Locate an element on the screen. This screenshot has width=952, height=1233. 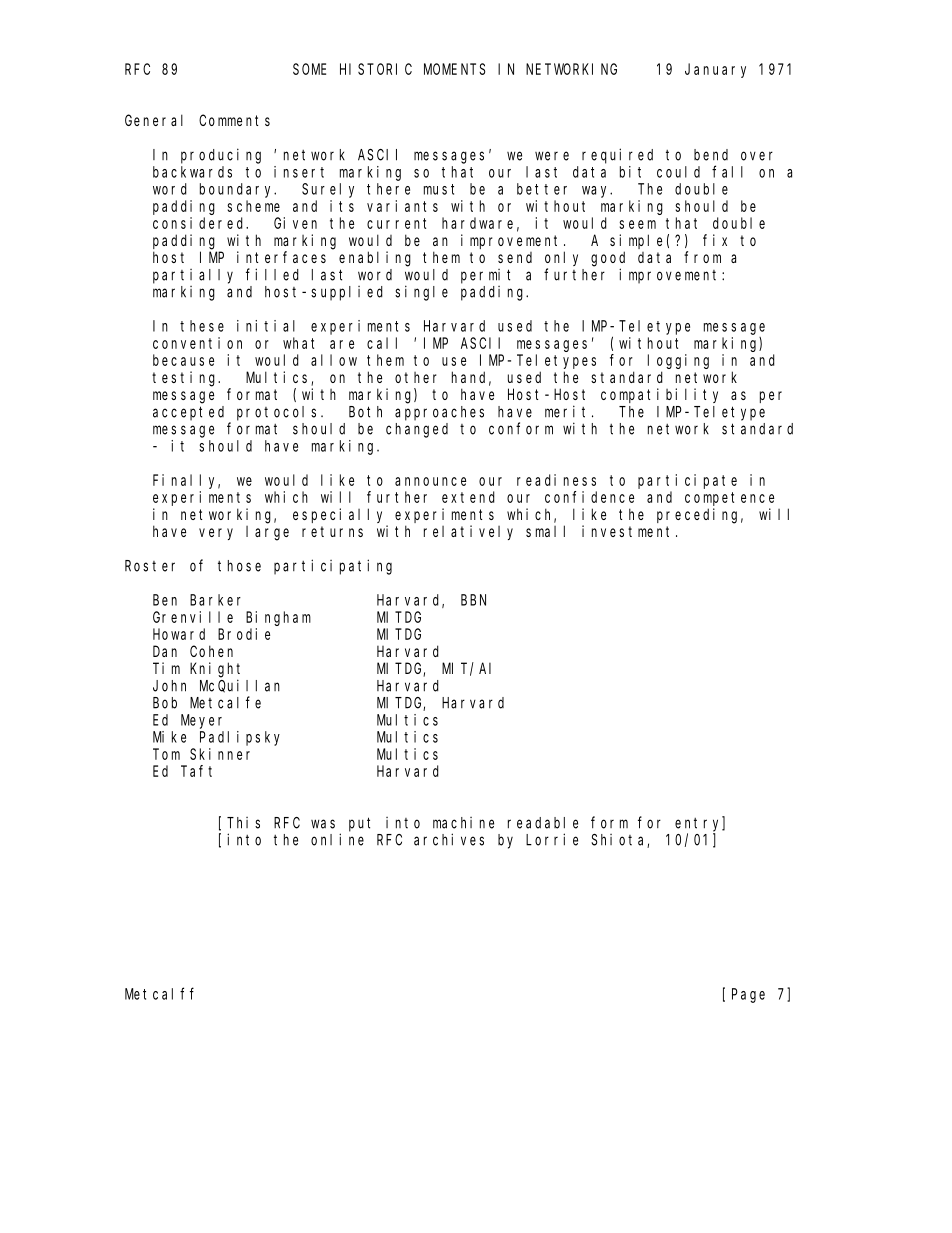
bend is located at coordinates (711, 155).
